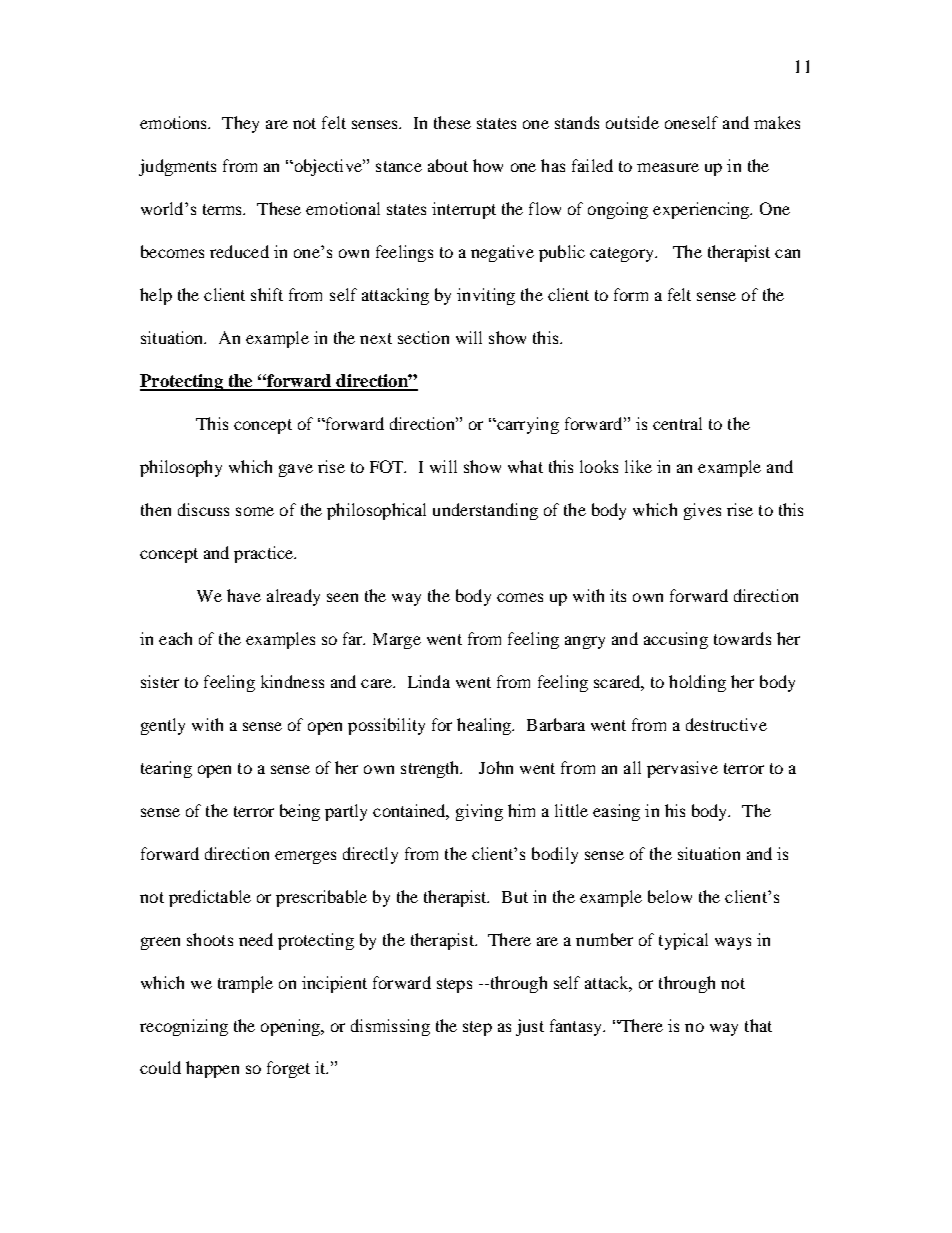 The height and width of the screenshot is (1233, 952). Describe the element at coordinates (758, 1025) in the screenshot. I see `that` at that location.
